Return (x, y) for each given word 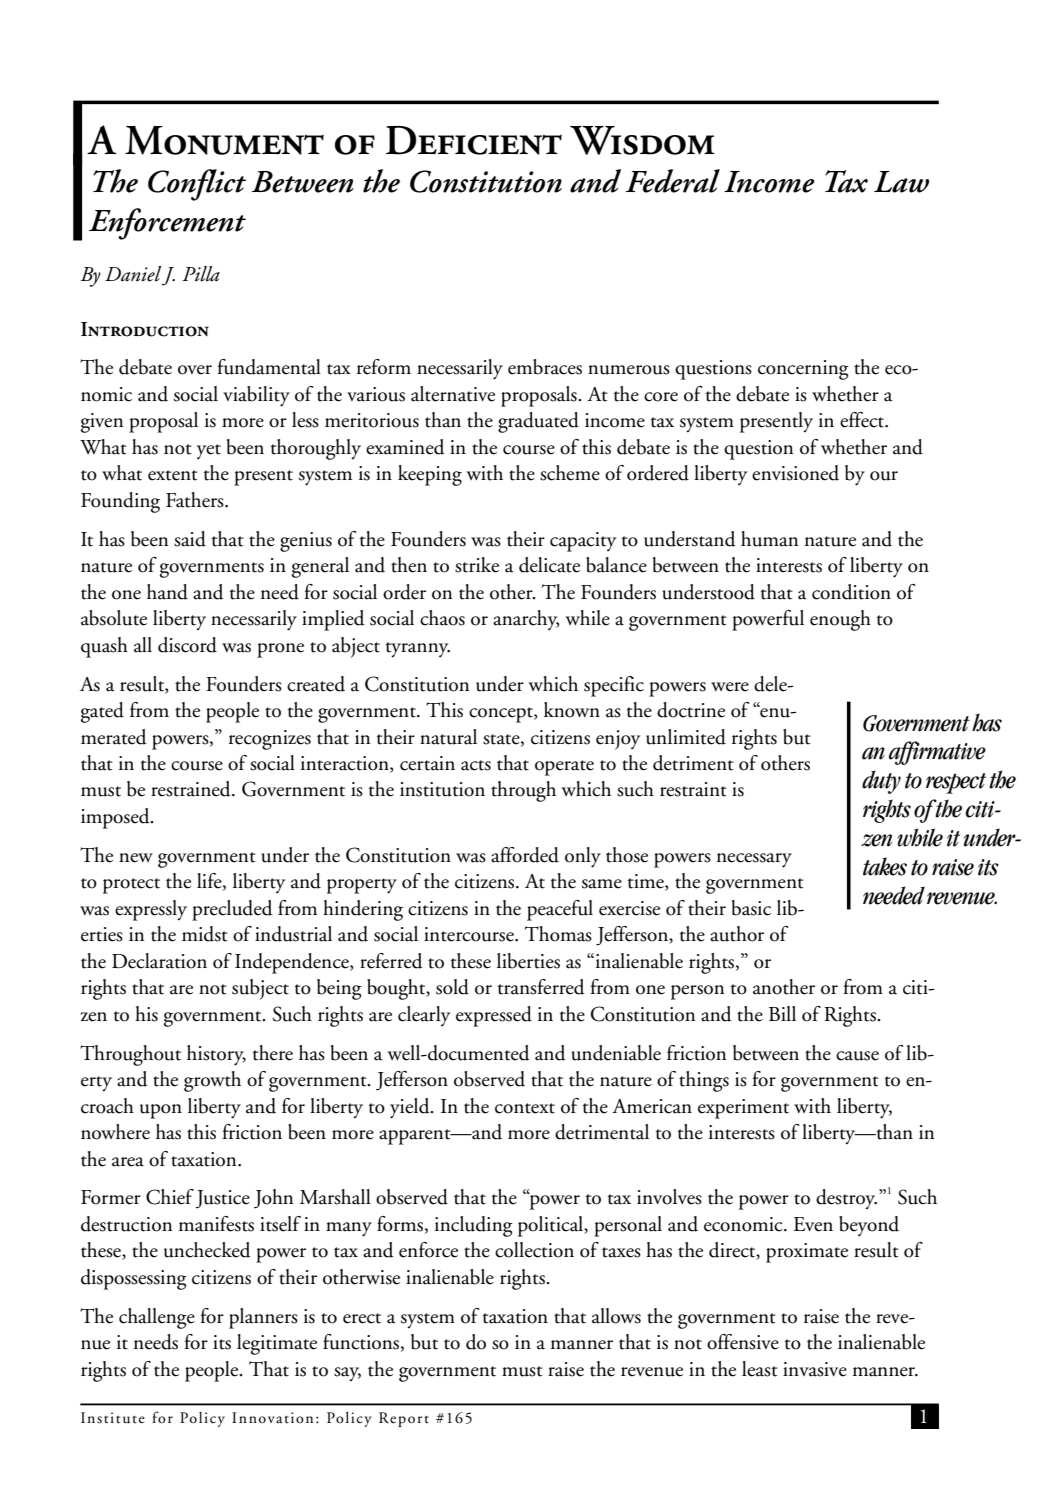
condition (851, 592)
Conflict (197, 185)
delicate (549, 565)
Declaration (159, 961)
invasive (815, 1369)
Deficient (474, 140)
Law (901, 182)
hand (167, 592)
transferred (541, 987)
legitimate (277, 1344)
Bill (782, 1013)
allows (616, 1316)
